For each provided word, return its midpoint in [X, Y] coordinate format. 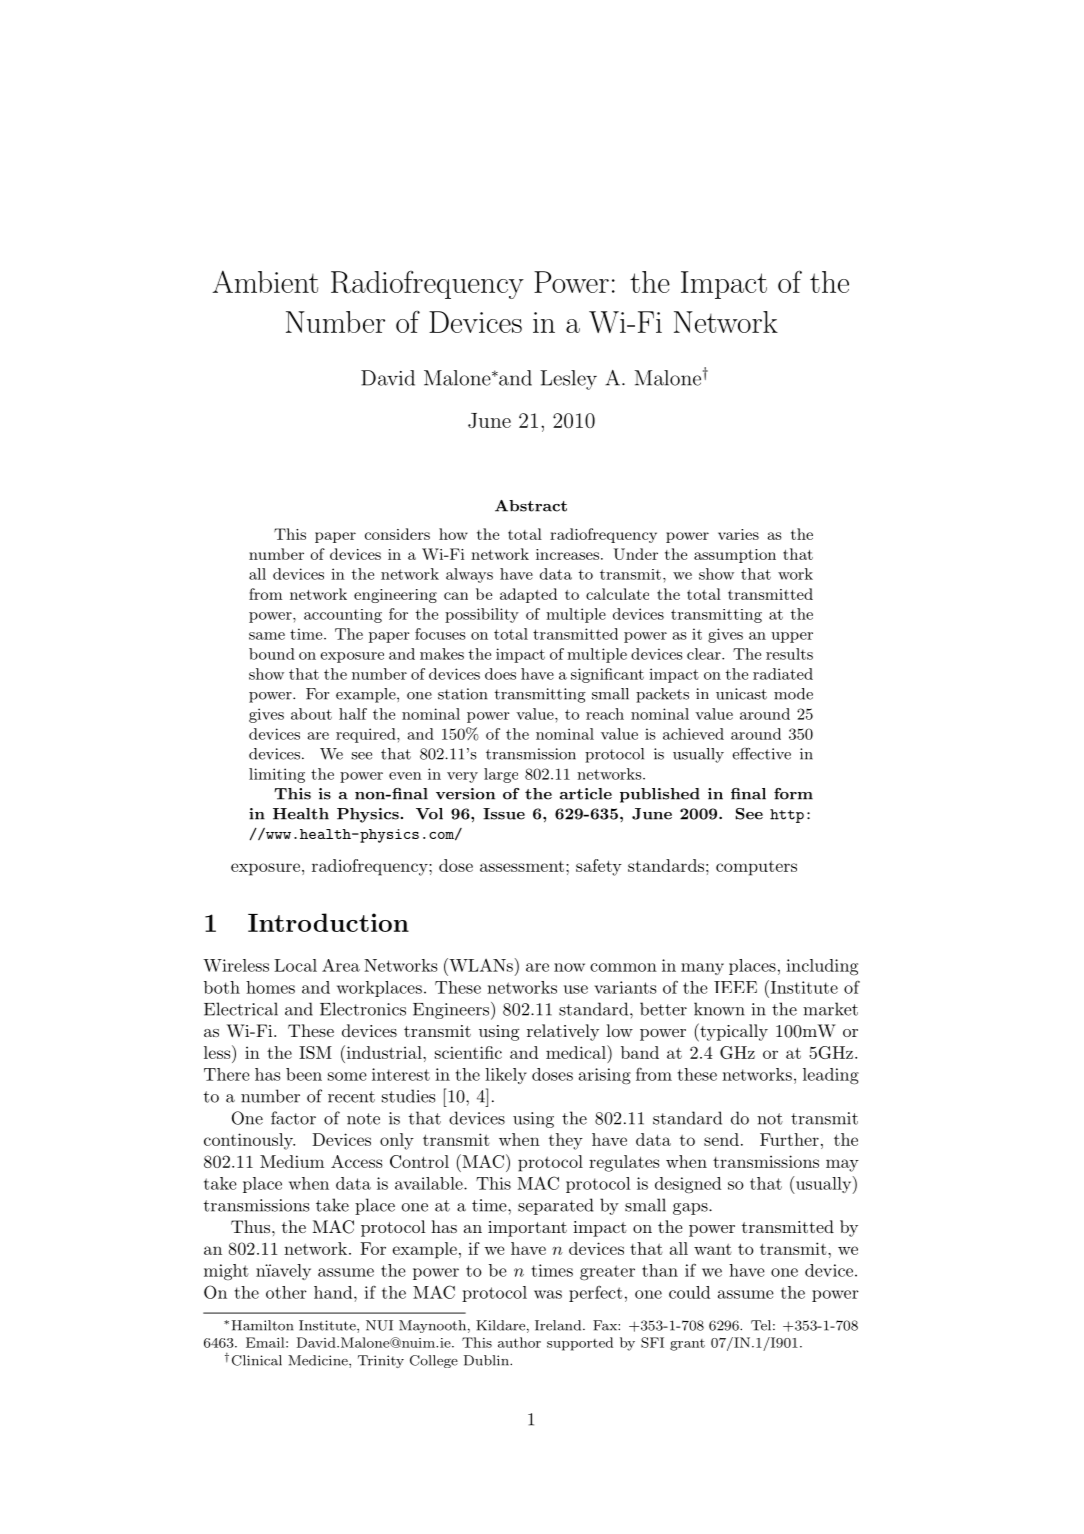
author [519, 1342]
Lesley [568, 380]
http [787, 816]
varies [738, 534]
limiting [277, 775]
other [286, 1292]
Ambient [265, 281]
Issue [504, 814]
